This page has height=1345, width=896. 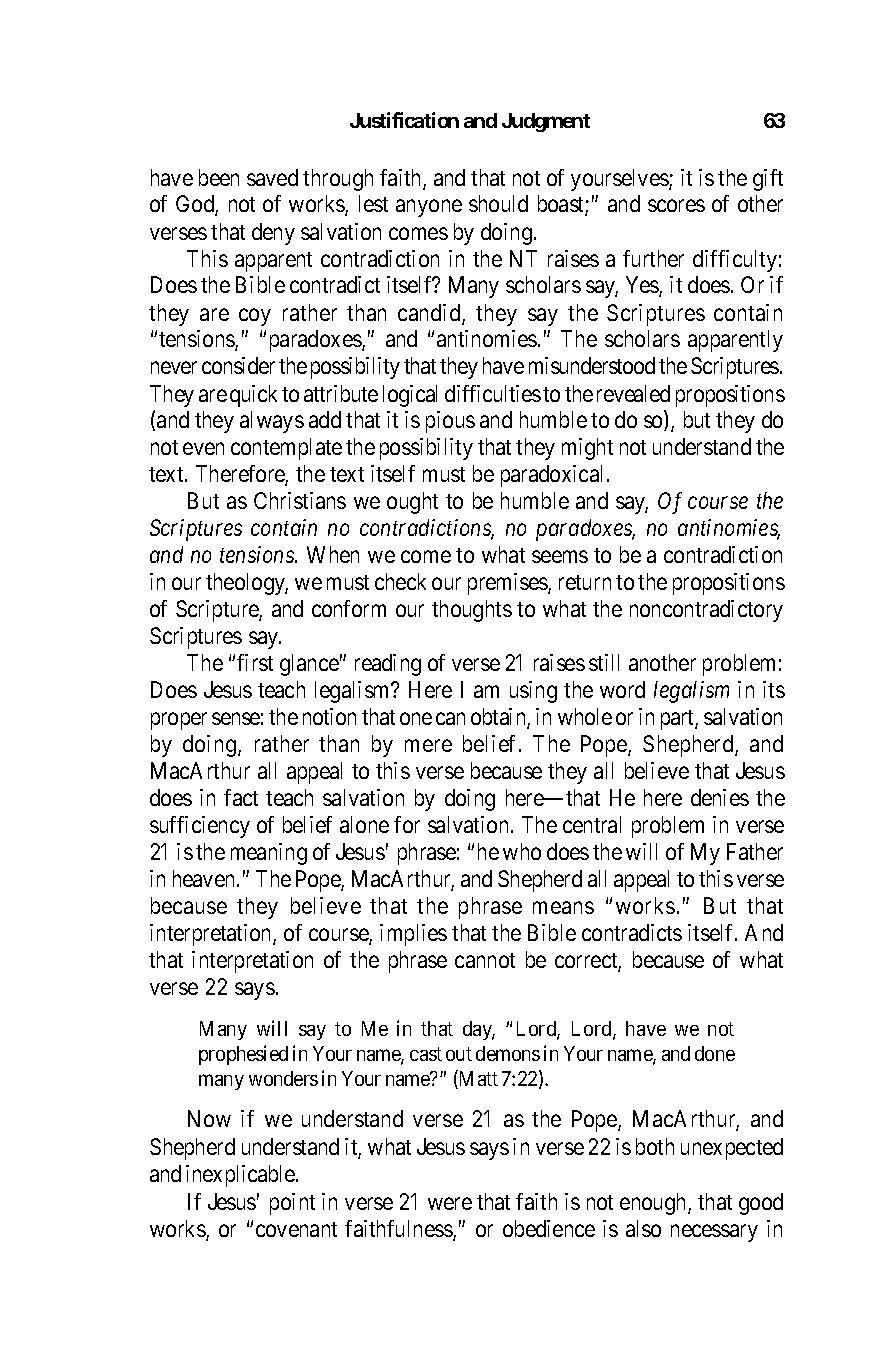 What do you see at coordinates (676, 206) in the page?
I see `scores` at bounding box center [676, 206].
